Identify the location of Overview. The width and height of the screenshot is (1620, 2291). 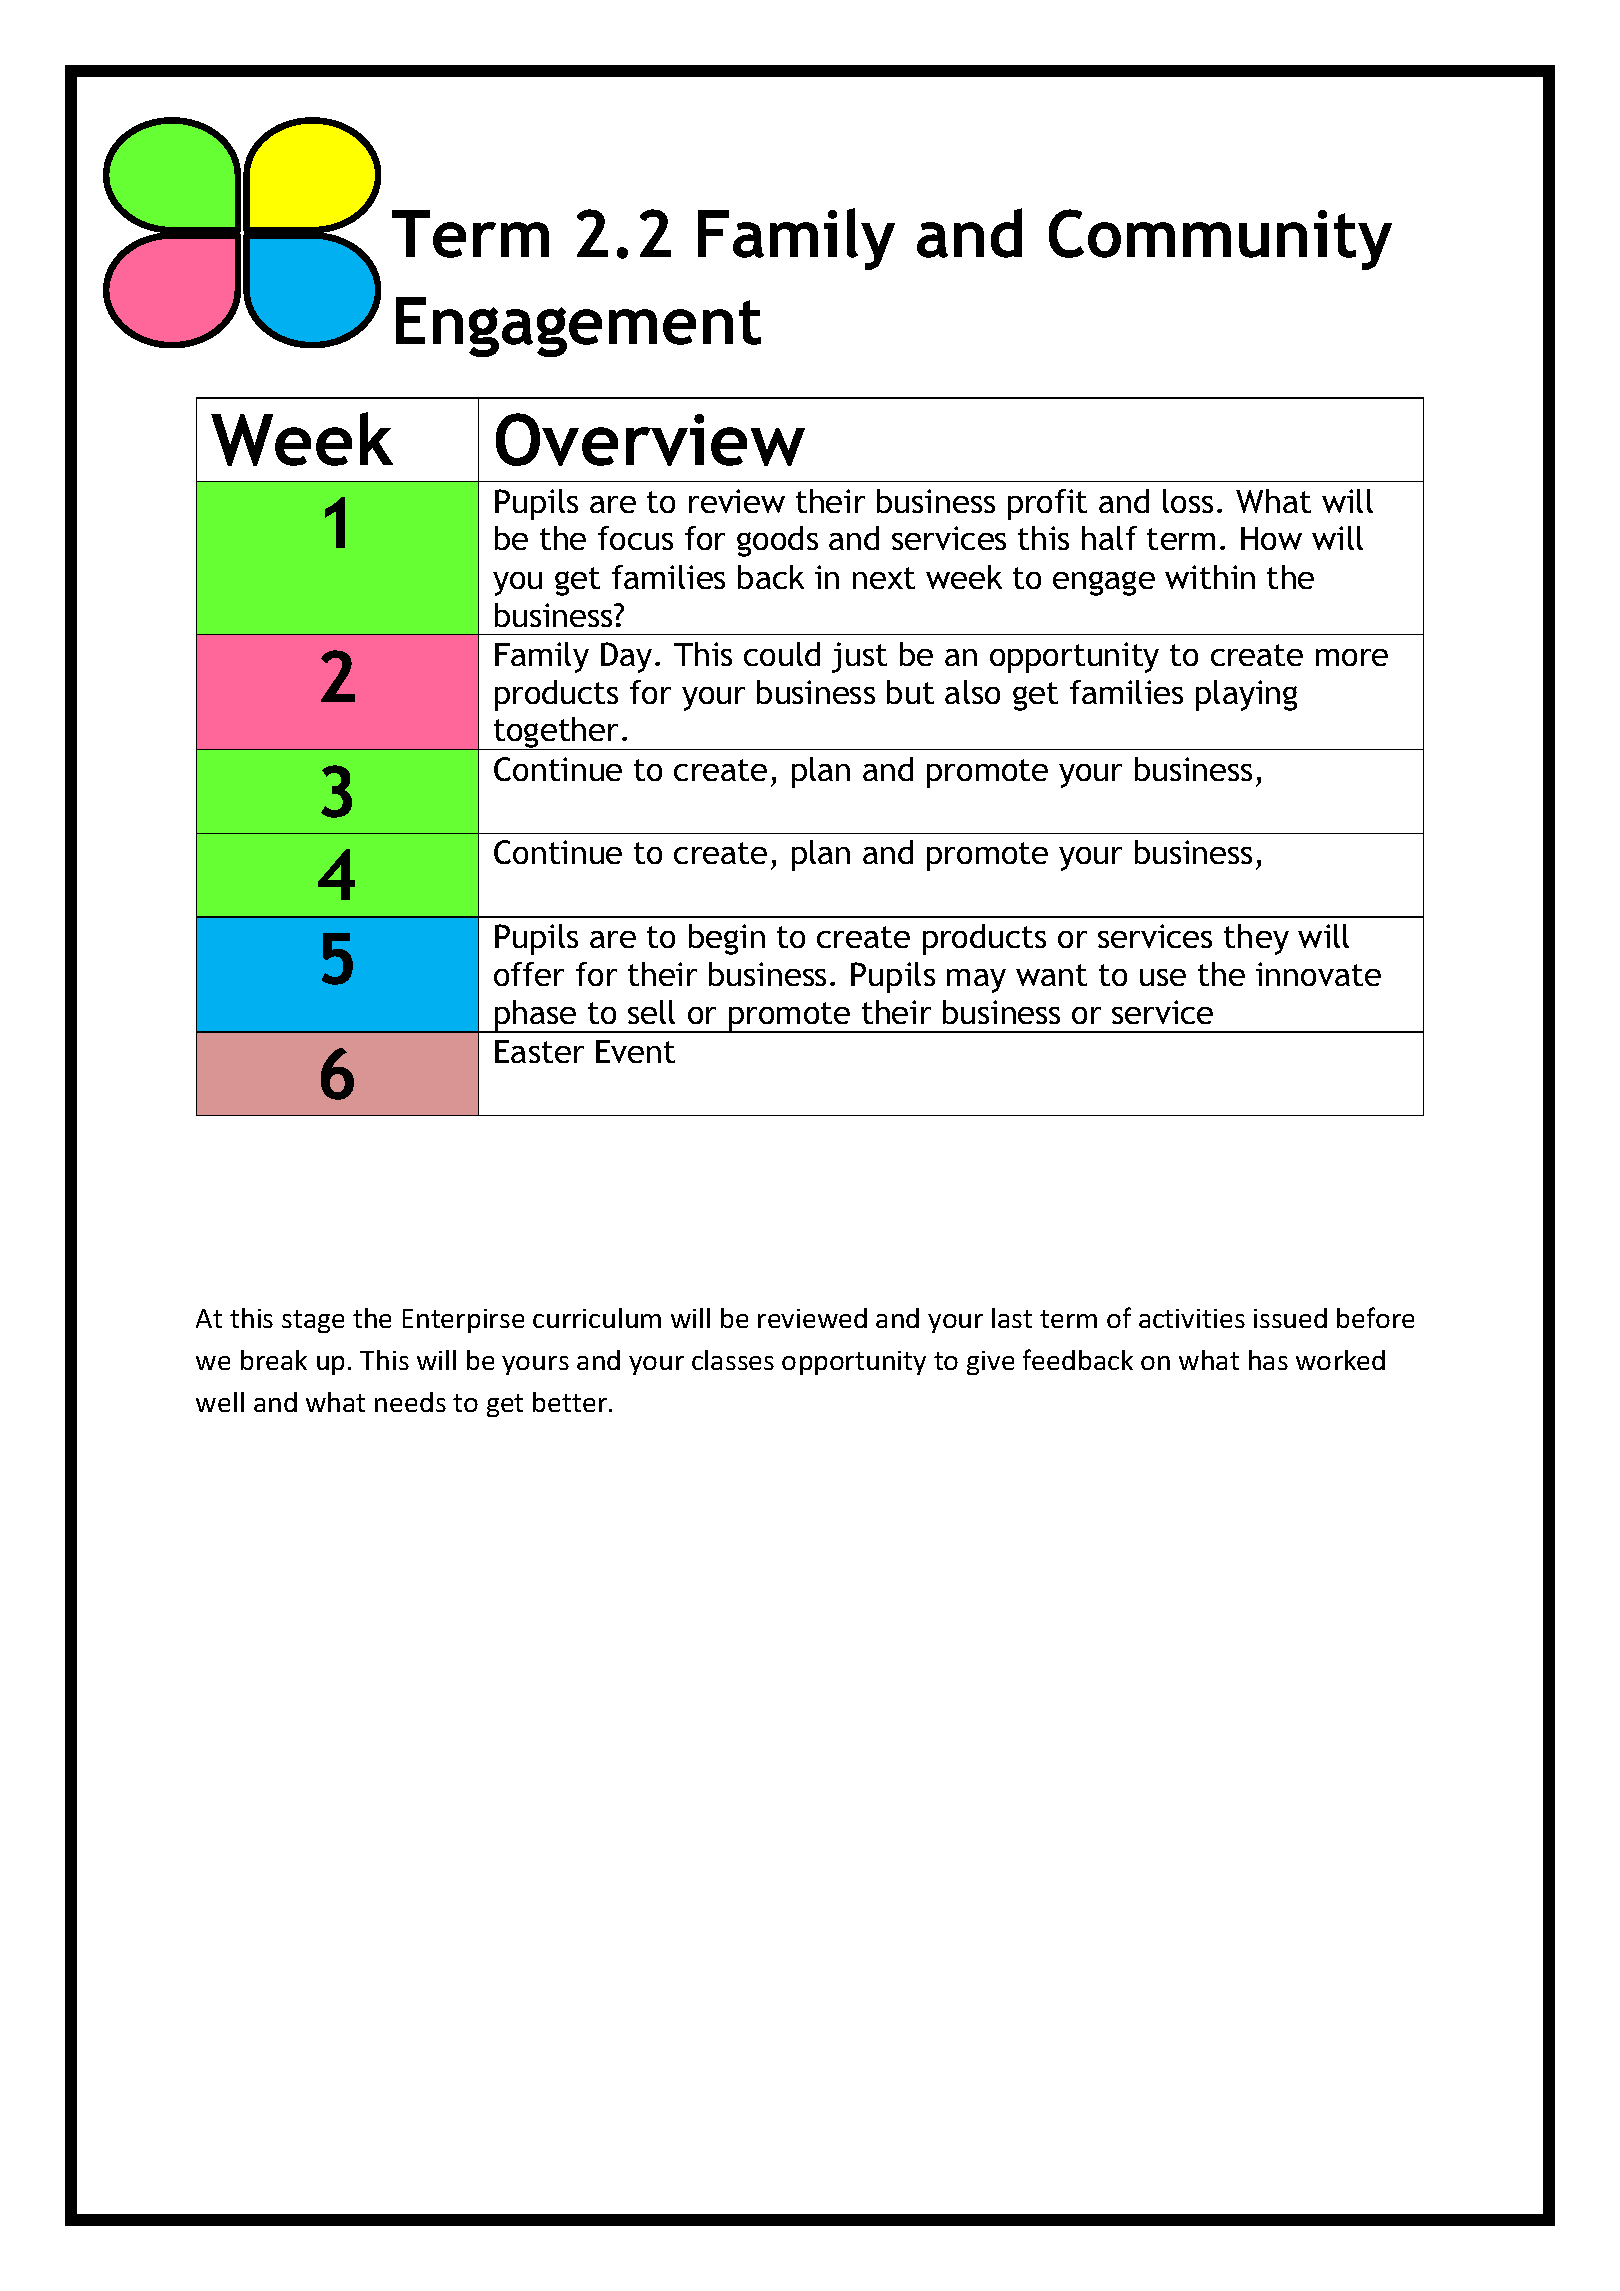
(650, 439).
